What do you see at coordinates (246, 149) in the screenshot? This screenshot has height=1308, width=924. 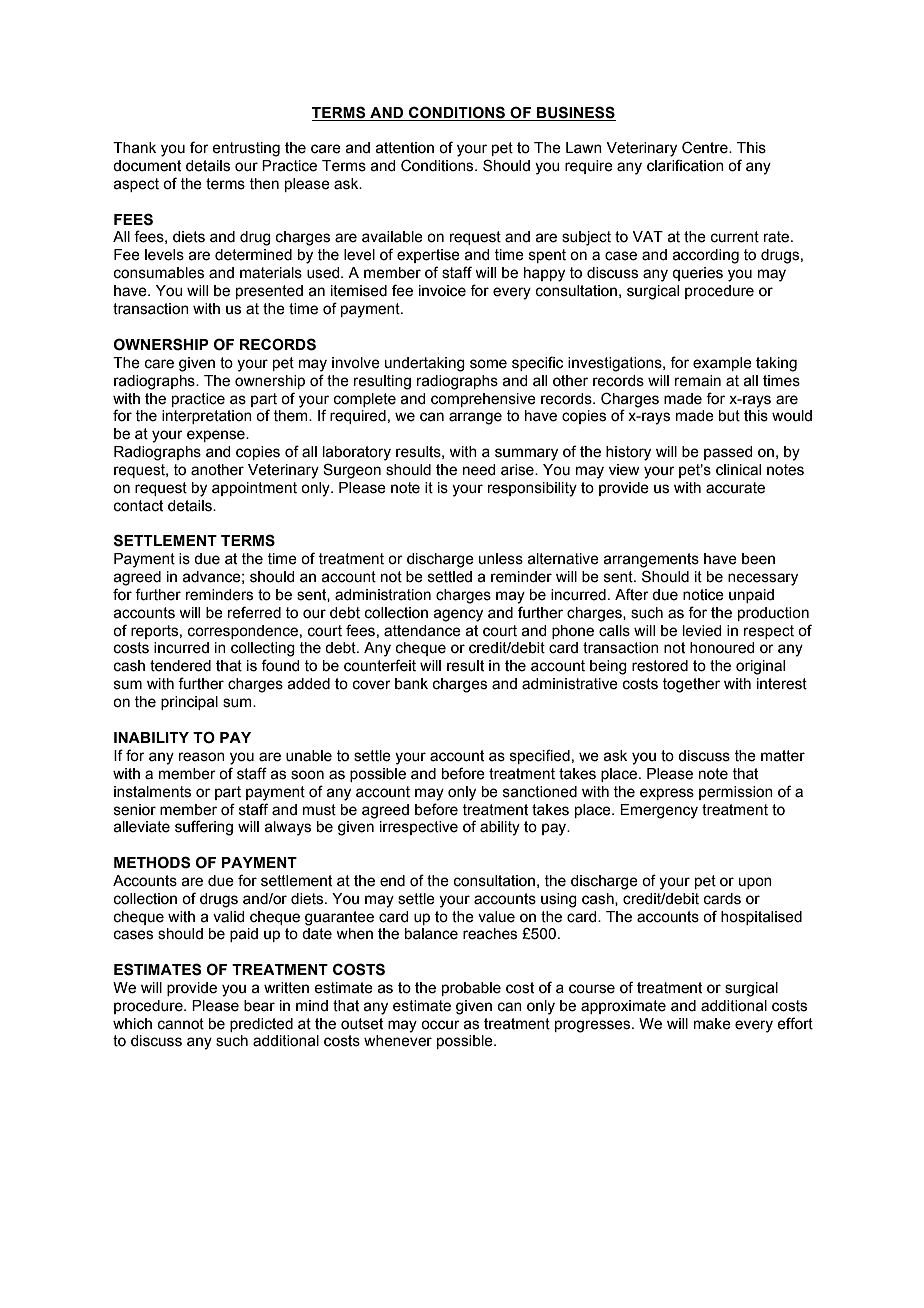 I see `entrusting` at bounding box center [246, 149].
